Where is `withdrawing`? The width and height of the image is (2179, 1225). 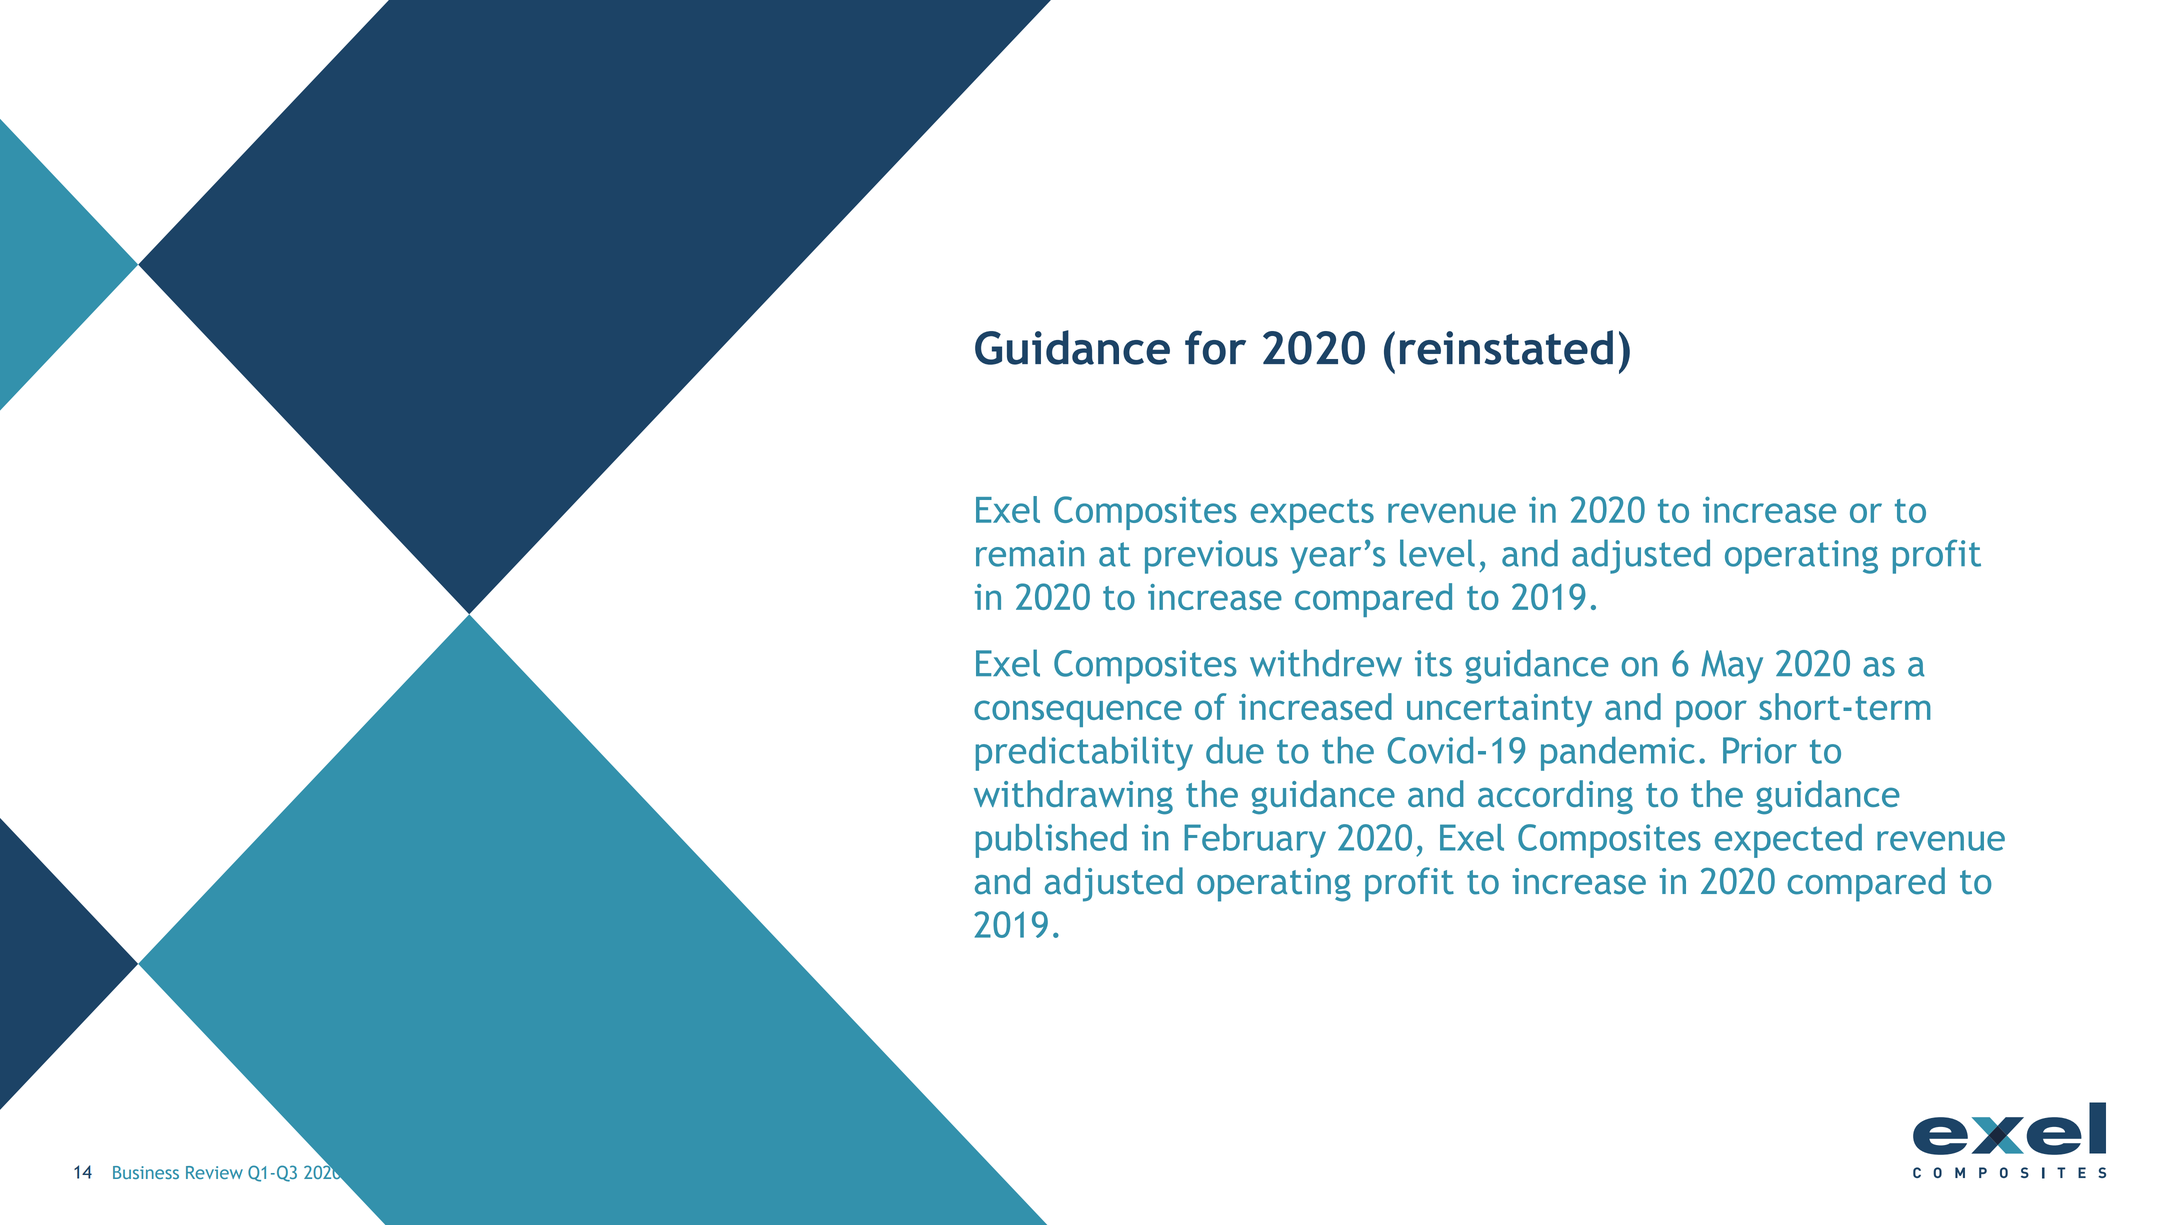
withdrawing is located at coordinates (1073, 797).
